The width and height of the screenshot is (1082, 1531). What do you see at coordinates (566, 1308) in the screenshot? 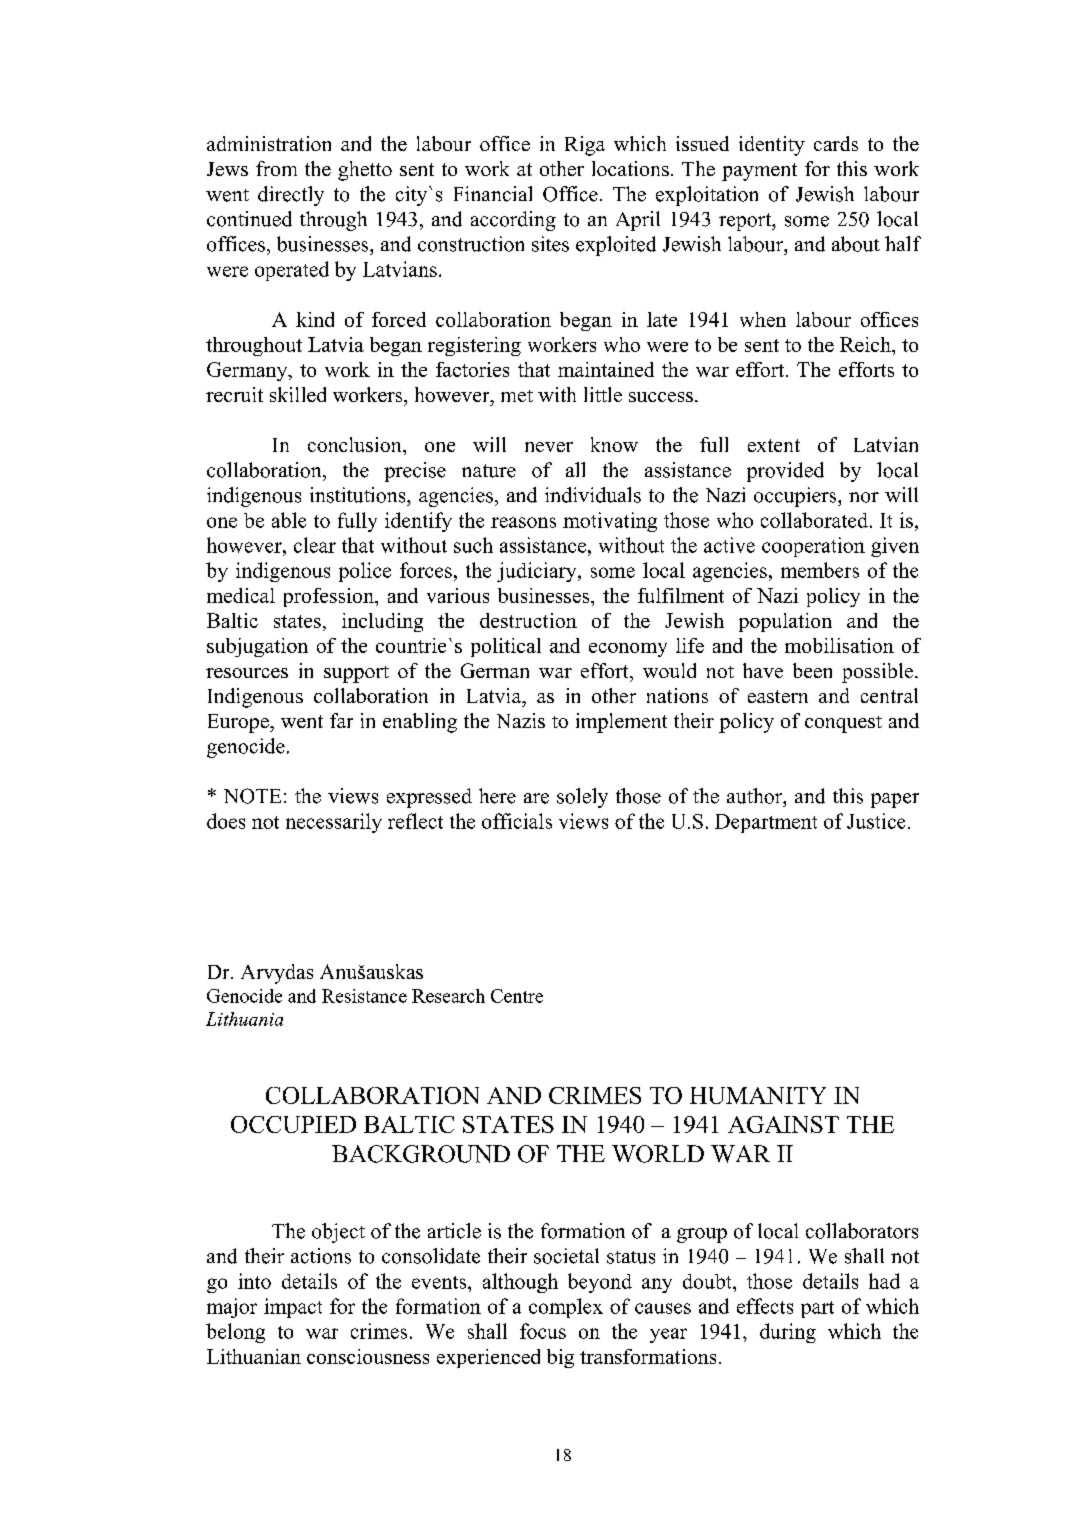
I see `complex` at bounding box center [566, 1308].
